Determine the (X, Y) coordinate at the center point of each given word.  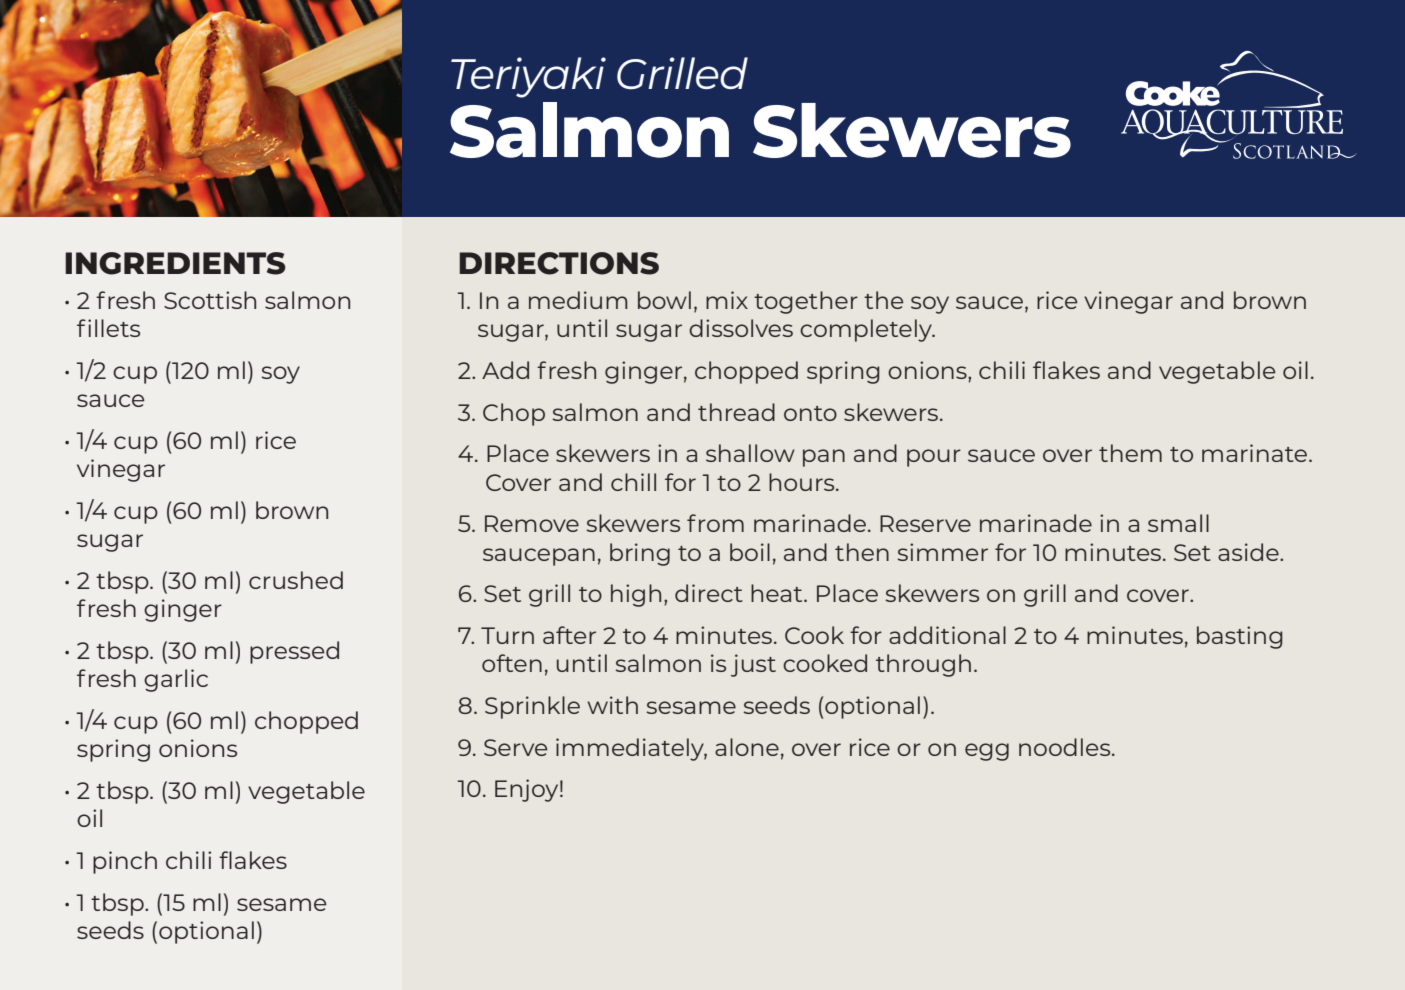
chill (633, 482)
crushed (296, 580)
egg (987, 752)
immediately (631, 749)
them (1130, 453)
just (753, 665)
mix (727, 300)
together (806, 302)
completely (867, 330)
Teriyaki (528, 77)
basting (1240, 637)
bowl (664, 300)
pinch (125, 862)
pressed (294, 652)
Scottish (210, 300)
